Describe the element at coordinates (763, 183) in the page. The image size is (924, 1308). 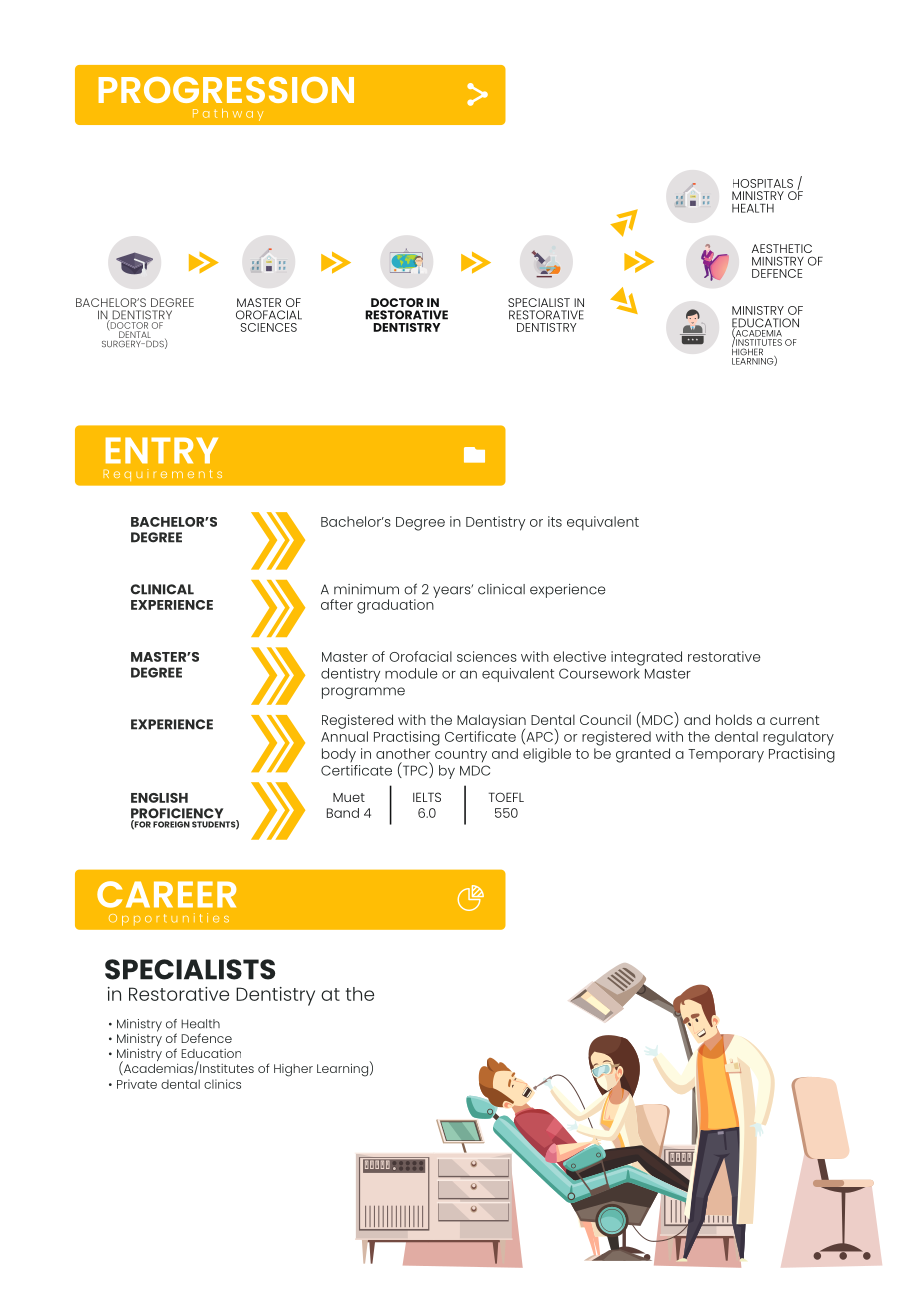
I see `HOSPITALS` at that location.
